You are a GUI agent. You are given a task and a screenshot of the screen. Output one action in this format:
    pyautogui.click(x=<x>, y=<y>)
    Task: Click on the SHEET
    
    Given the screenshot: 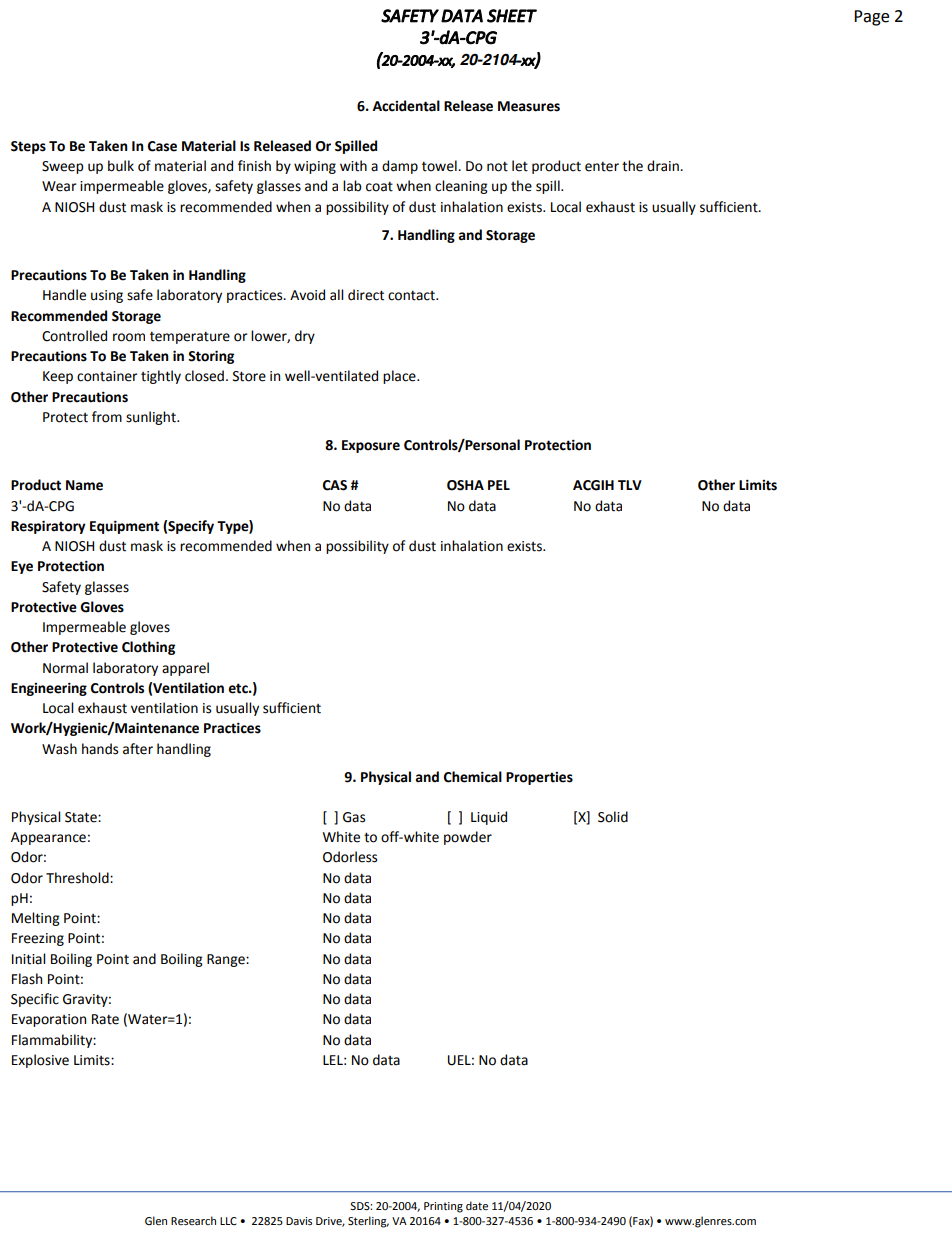 What is the action you would take?
    pyautogui.click(x=512, y=16)
